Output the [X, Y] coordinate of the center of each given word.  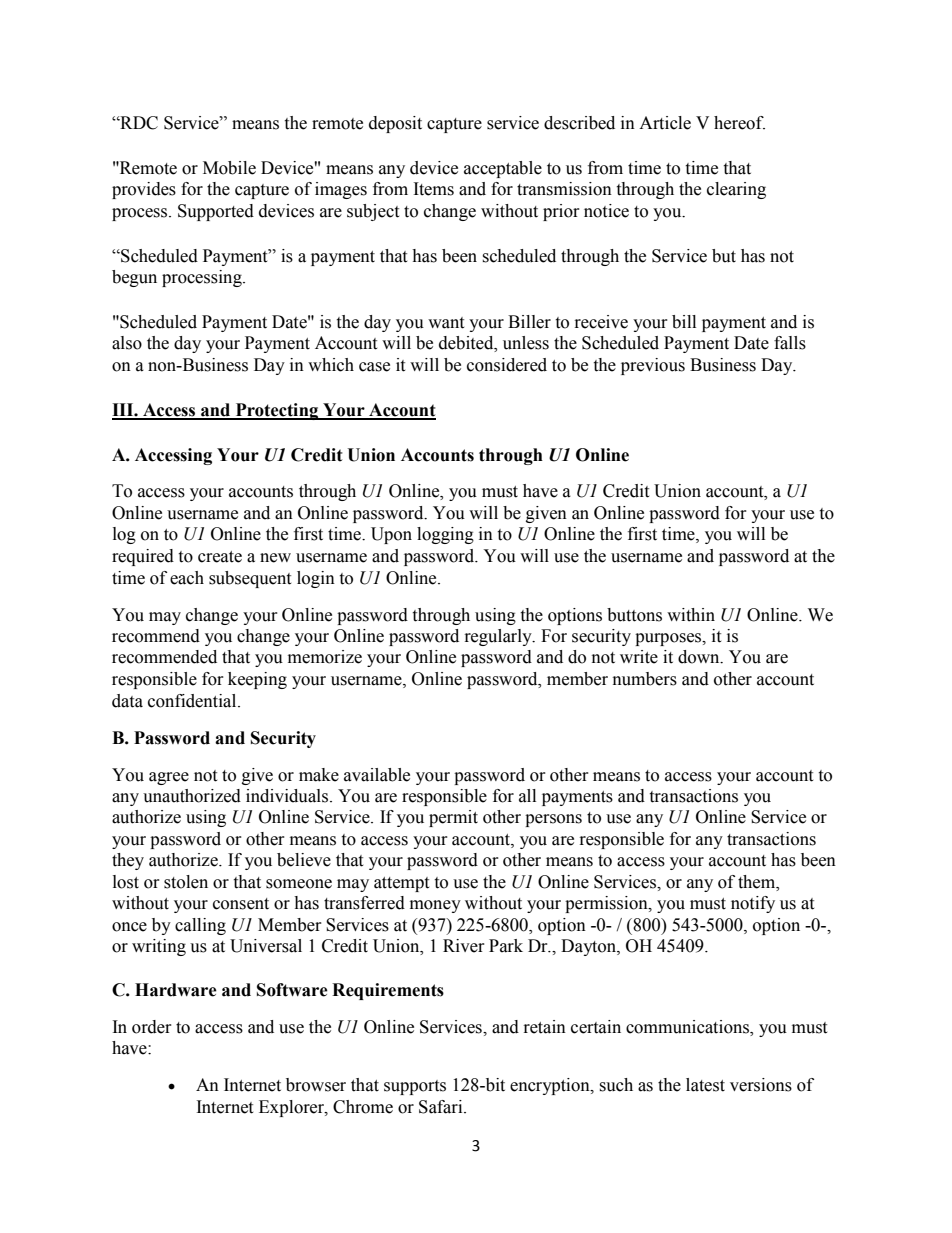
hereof [739, 123]
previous [653, 366]
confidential [193, 701]
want [446, 323]
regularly [499, 637]
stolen [186, 882]
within [691, 615]
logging [445, 535]
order [152, 1027]
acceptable [503, 169]
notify [753, 904]
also [127, 343]
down [700, 657]
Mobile [229, 168]
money [435, 906]
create [220, 557]
